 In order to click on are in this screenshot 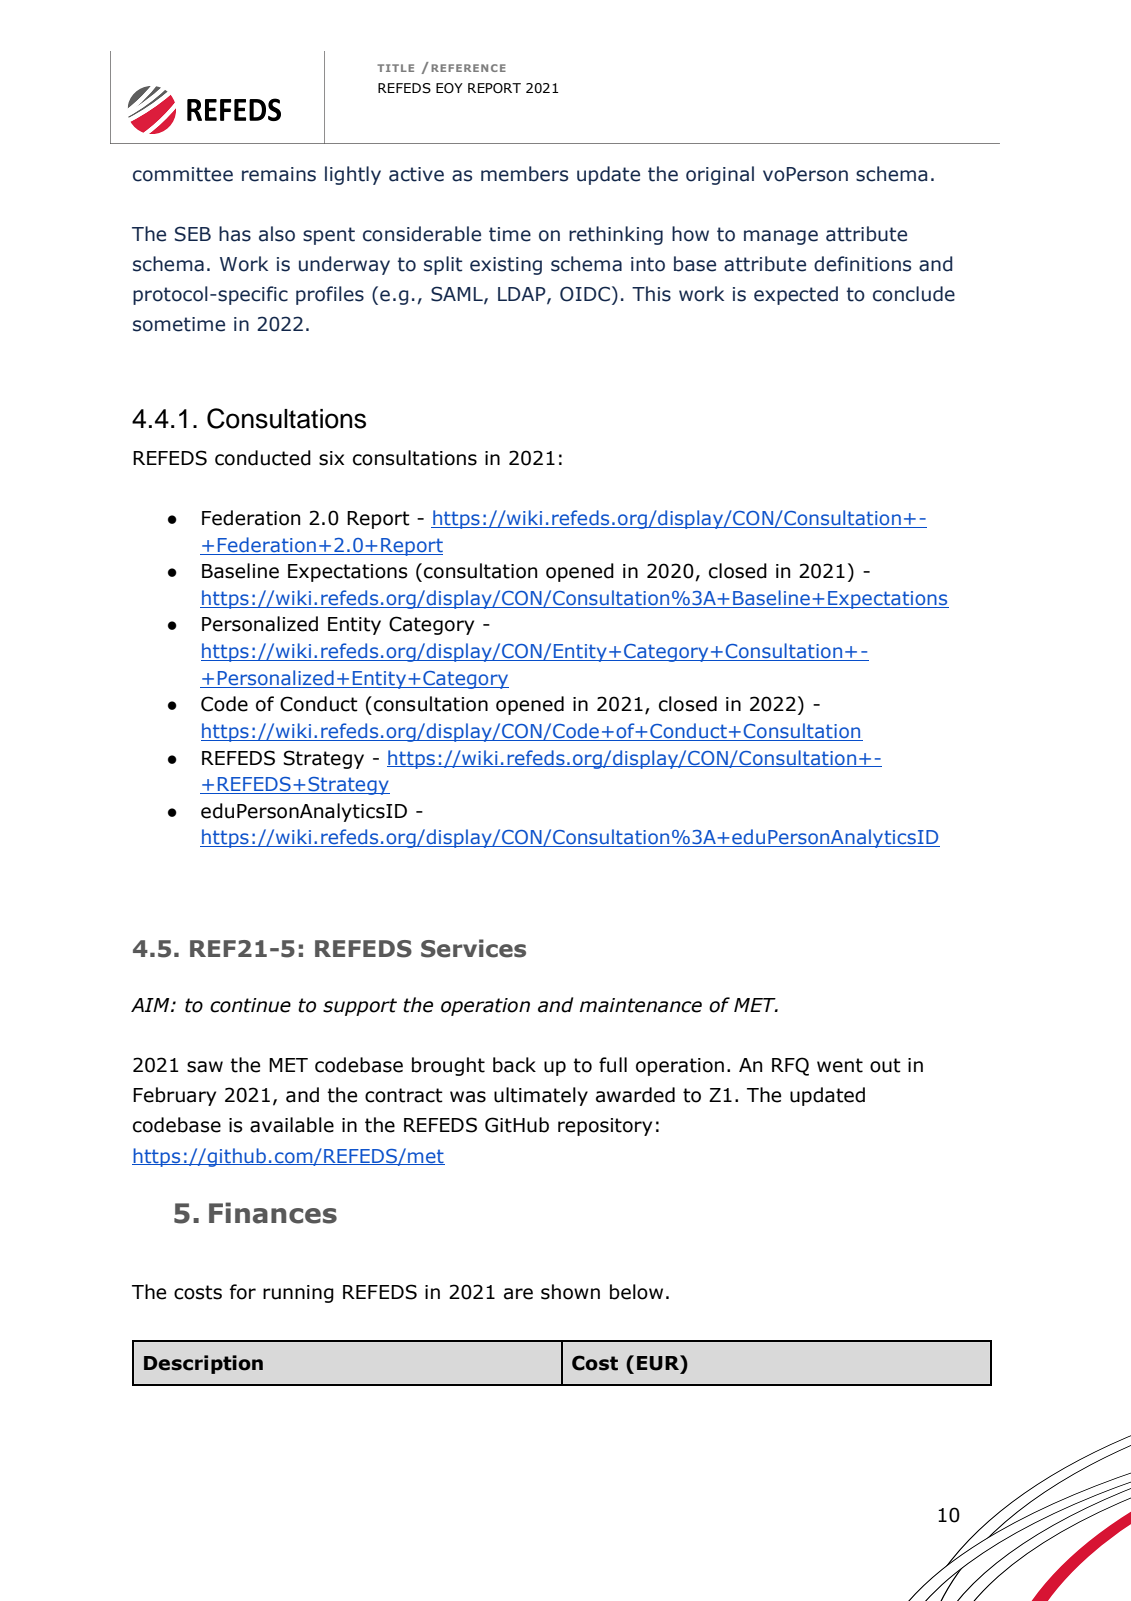, I will do `click(518, 1294)`.
